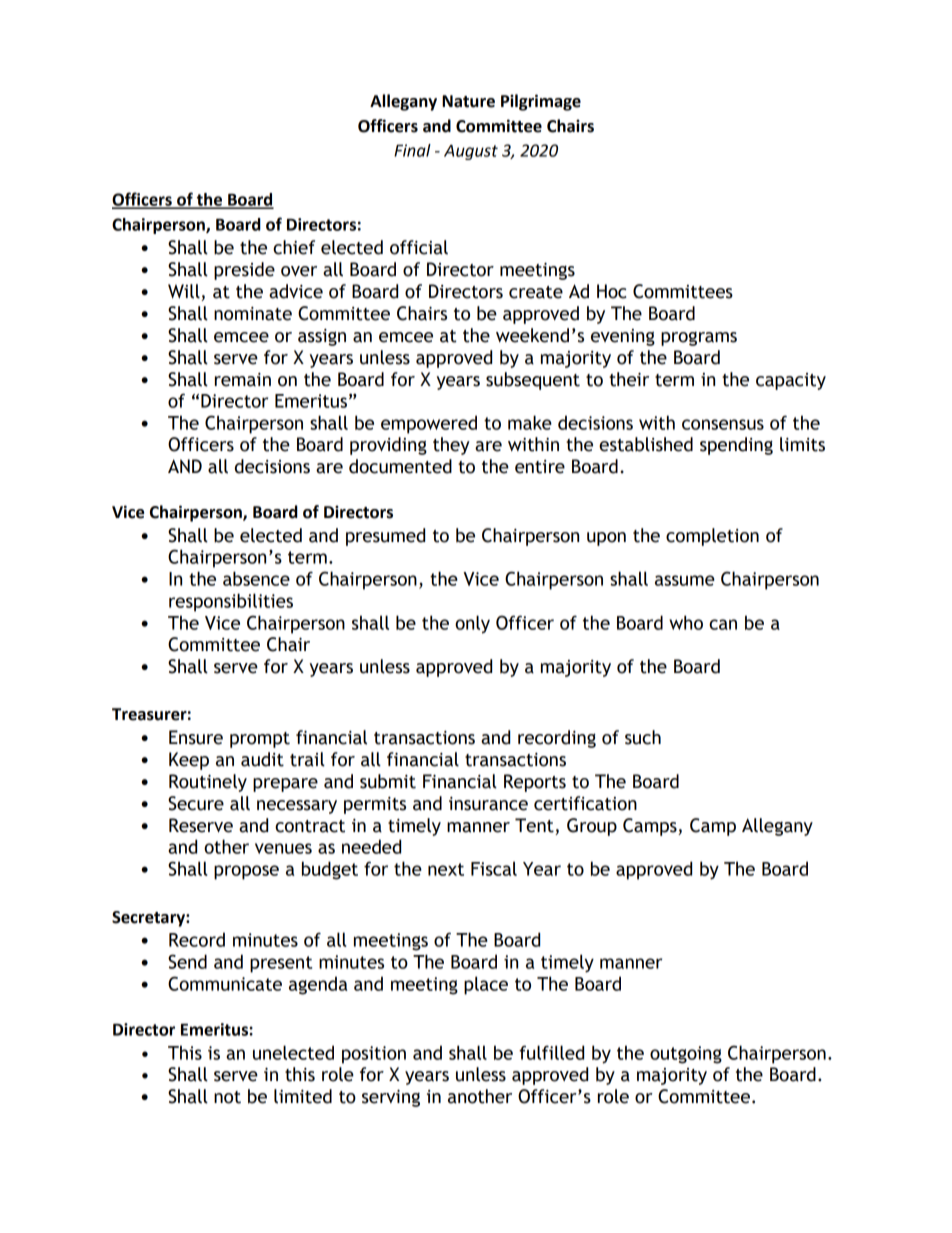  What do you see at coordinates (736, 446) in the image?
I see `spending` at bounding box center [736, 446].
